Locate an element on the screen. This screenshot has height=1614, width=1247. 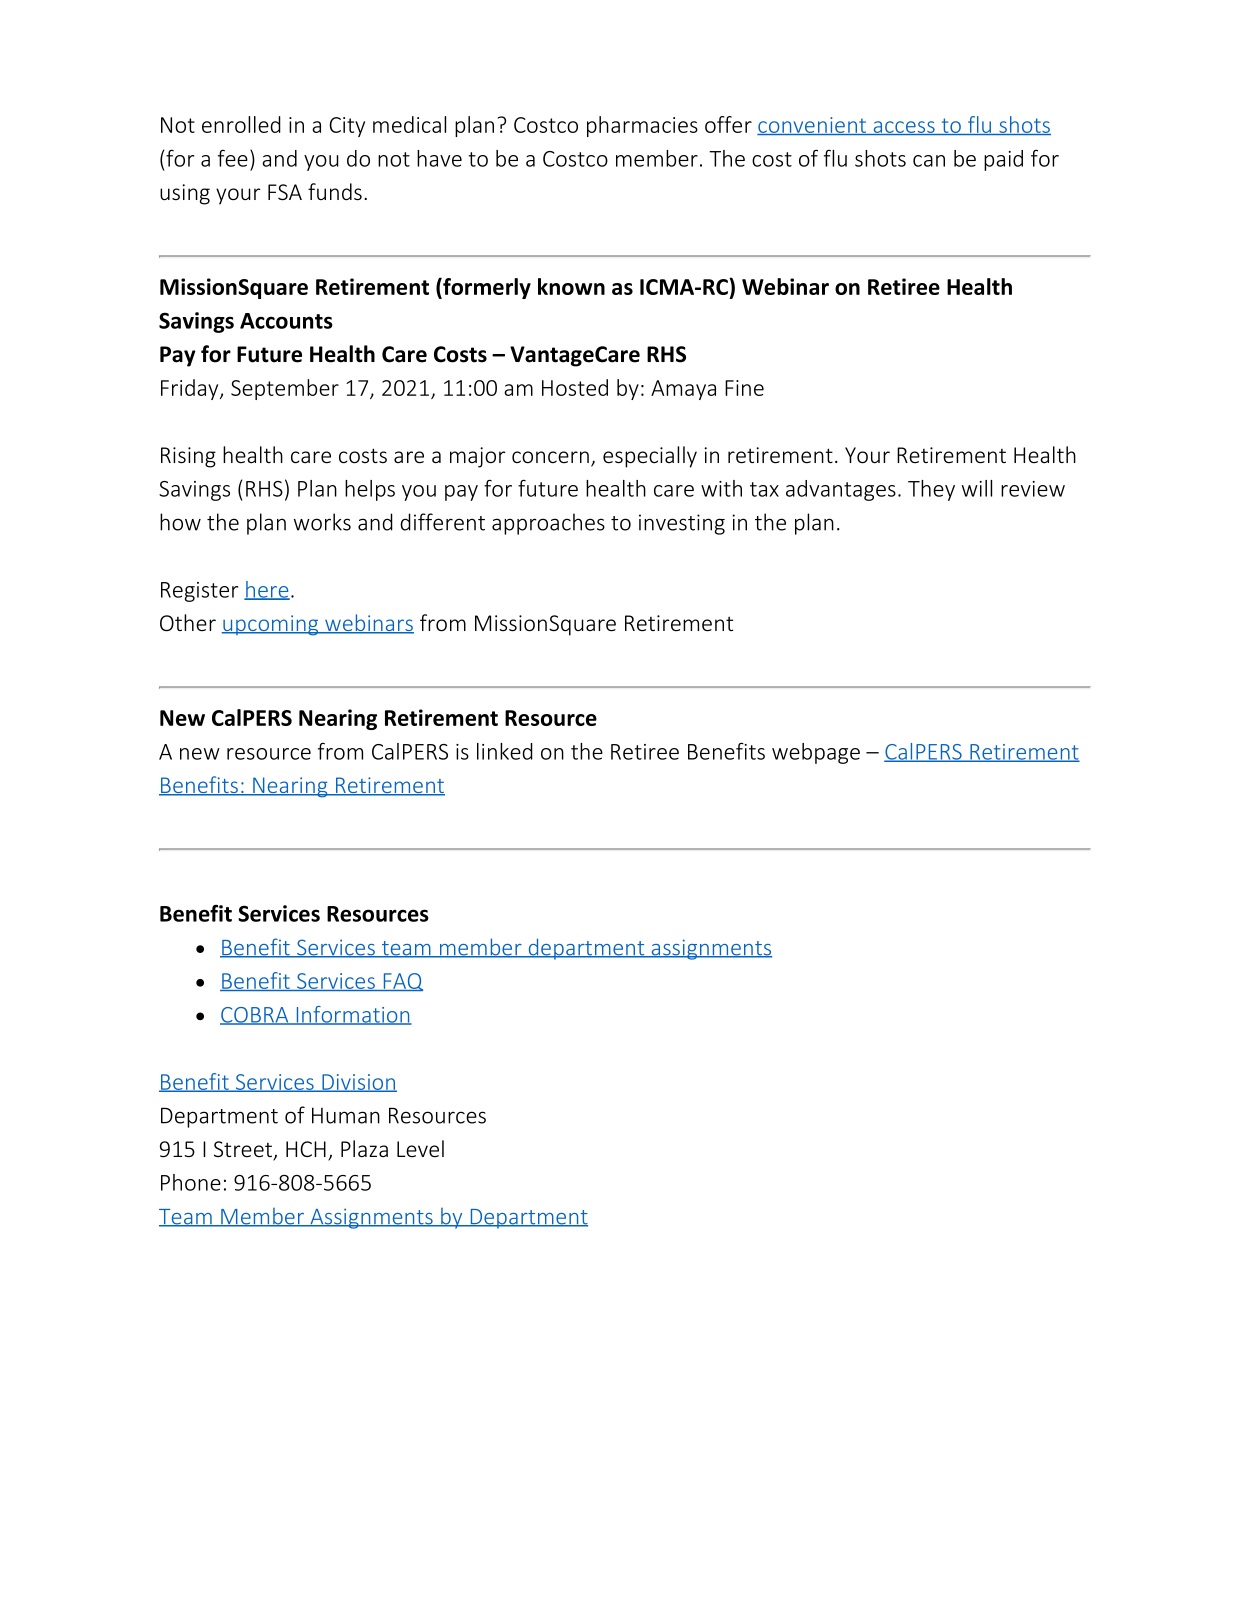
fee is located at coordinates (233, 158).
